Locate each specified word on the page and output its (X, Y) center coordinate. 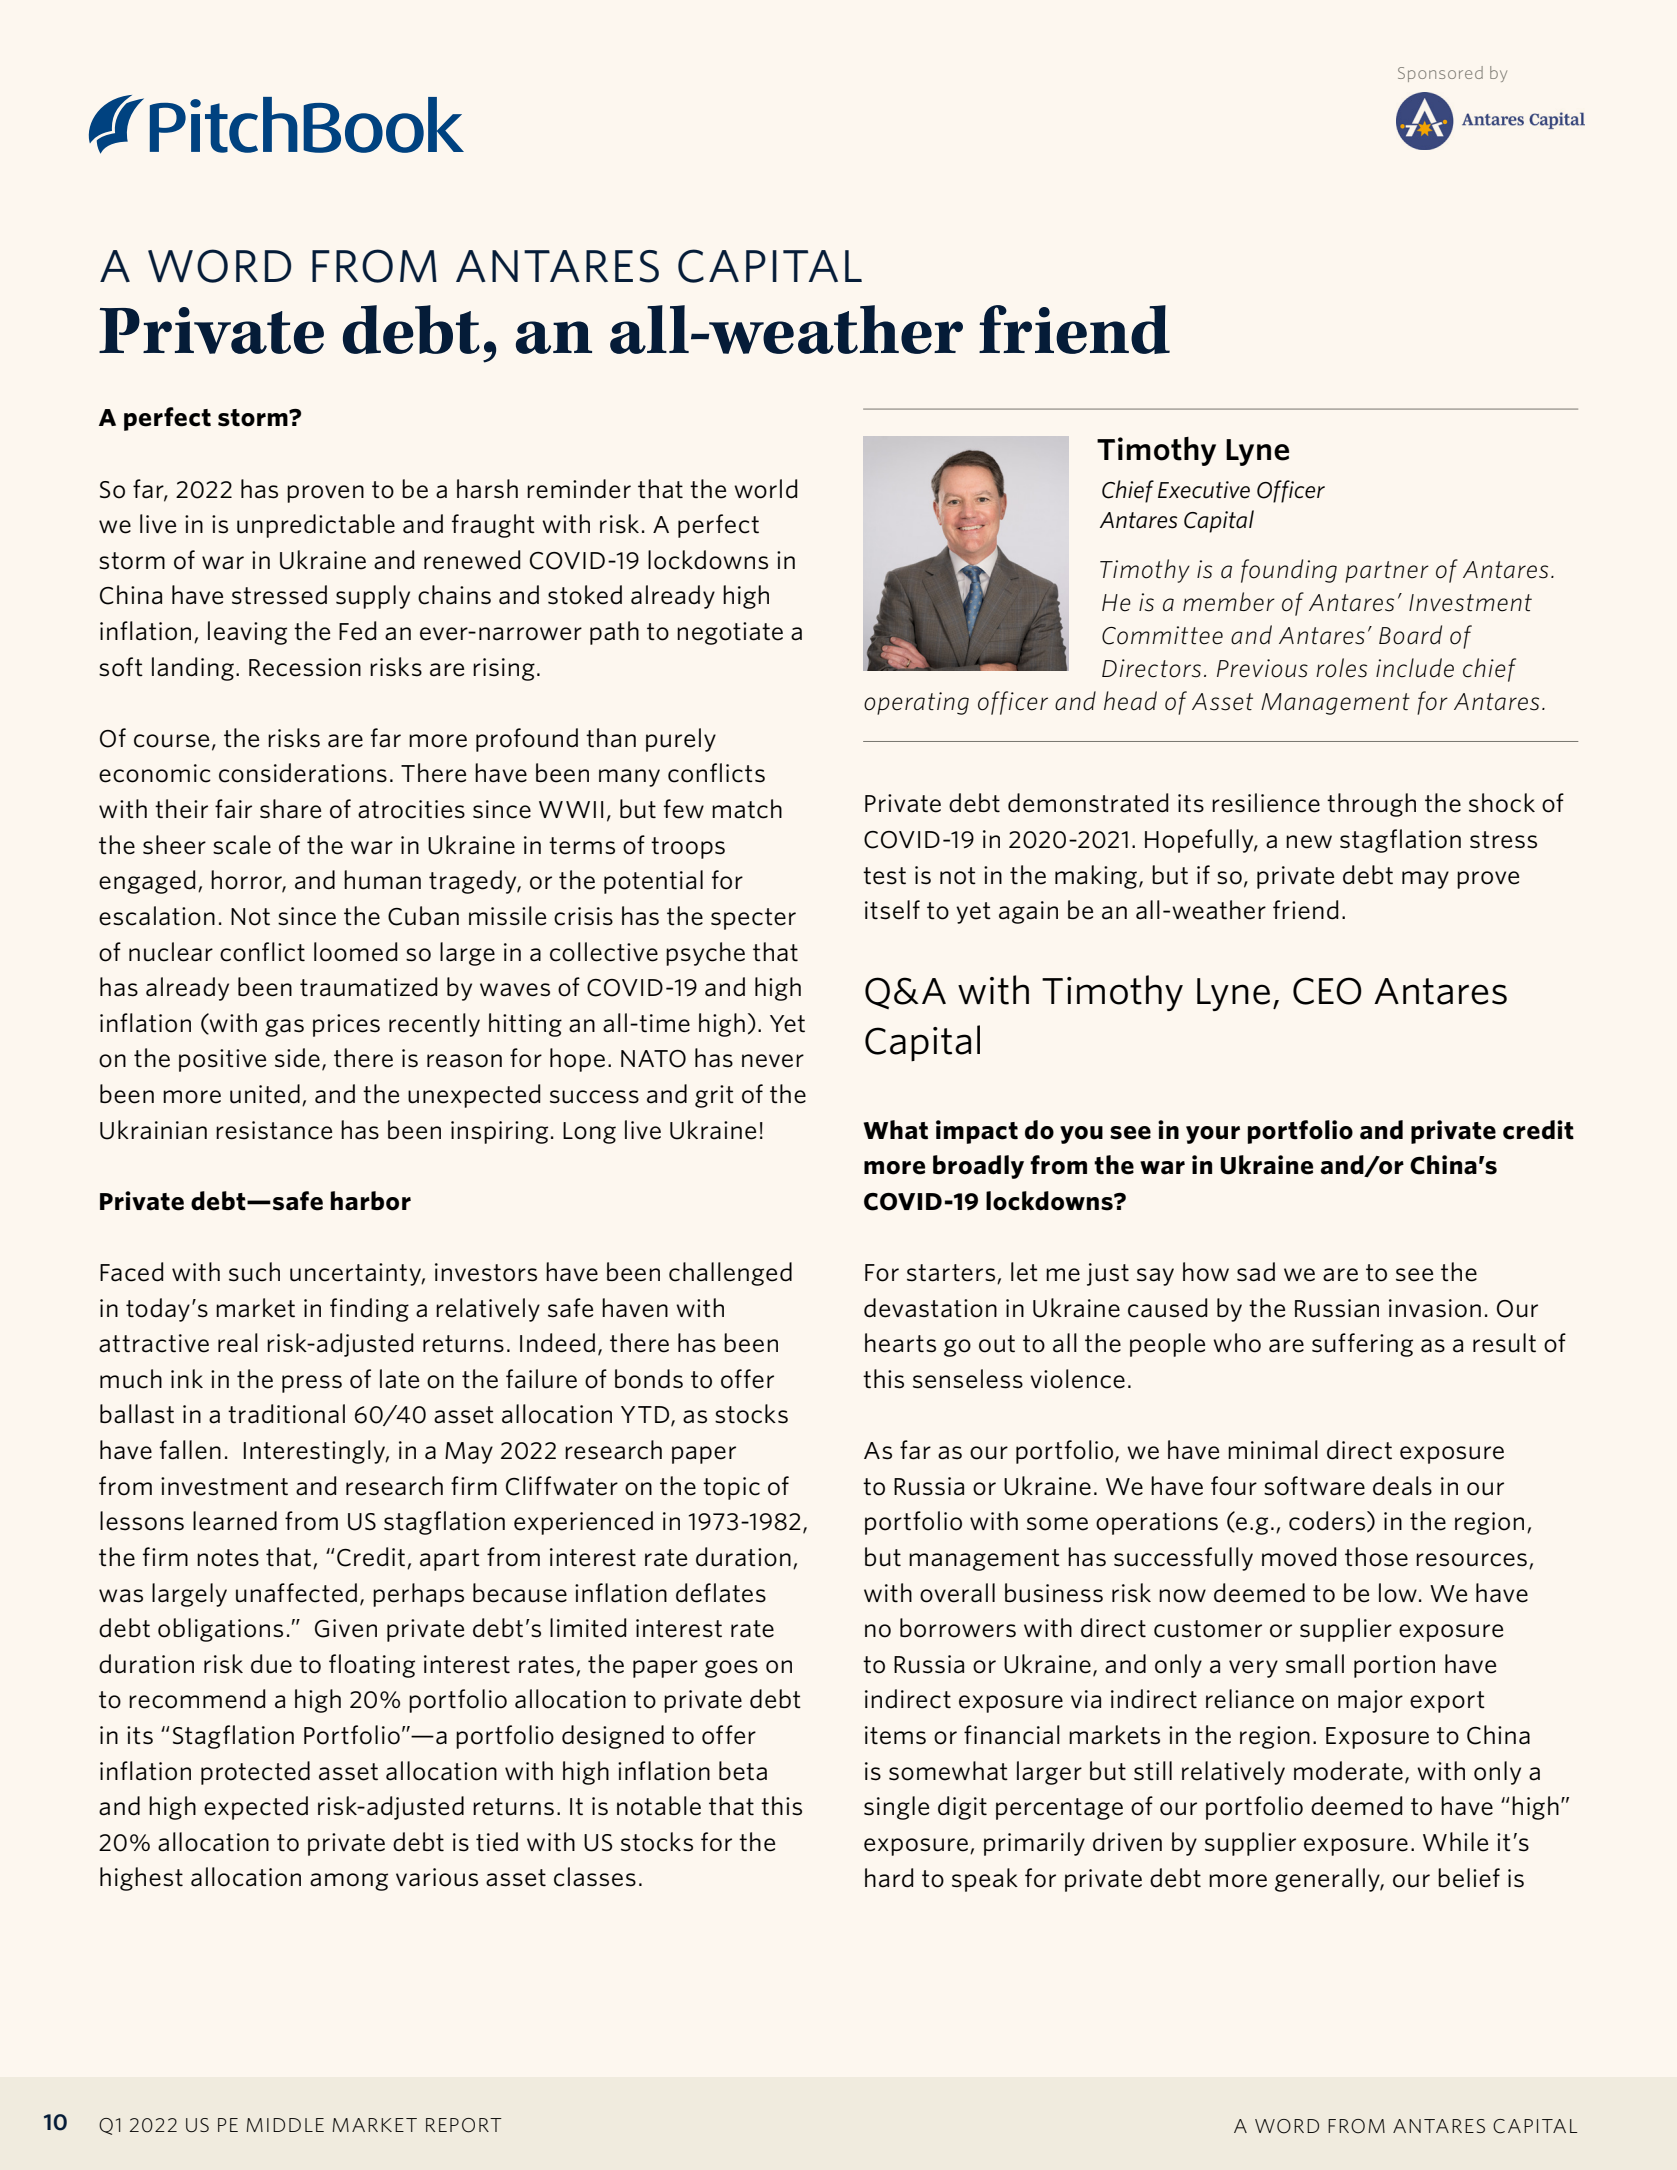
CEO (1327, 991)
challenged (730, 1274)
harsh (487, 489)
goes (731, 1669)
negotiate (730, 633)
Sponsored (1440, 74)
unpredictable (316, 526)
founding (1289, 571)
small (1315, 1664)
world (765, 489)
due (271, 1664)
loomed (355, 952)
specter (753, 919)
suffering (1362, 1345)
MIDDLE (285, 2125)
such (254, 1272)
